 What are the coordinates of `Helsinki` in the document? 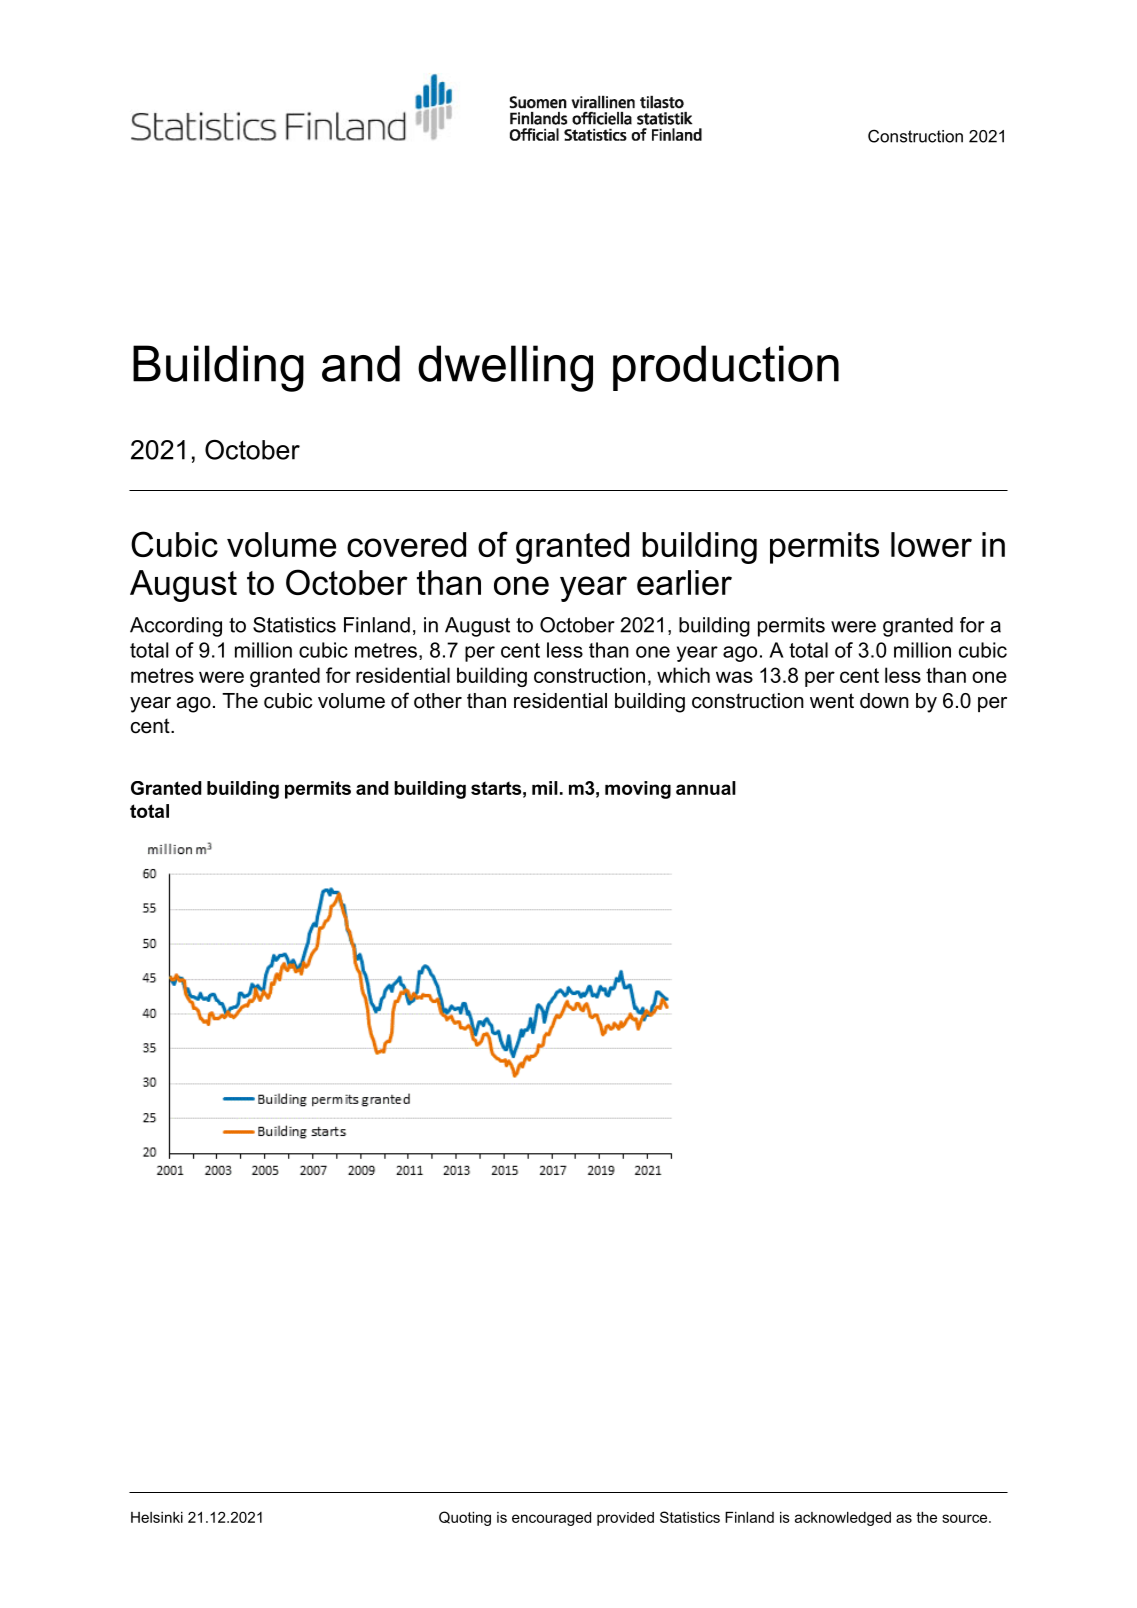 It's located at (157, 1517).
